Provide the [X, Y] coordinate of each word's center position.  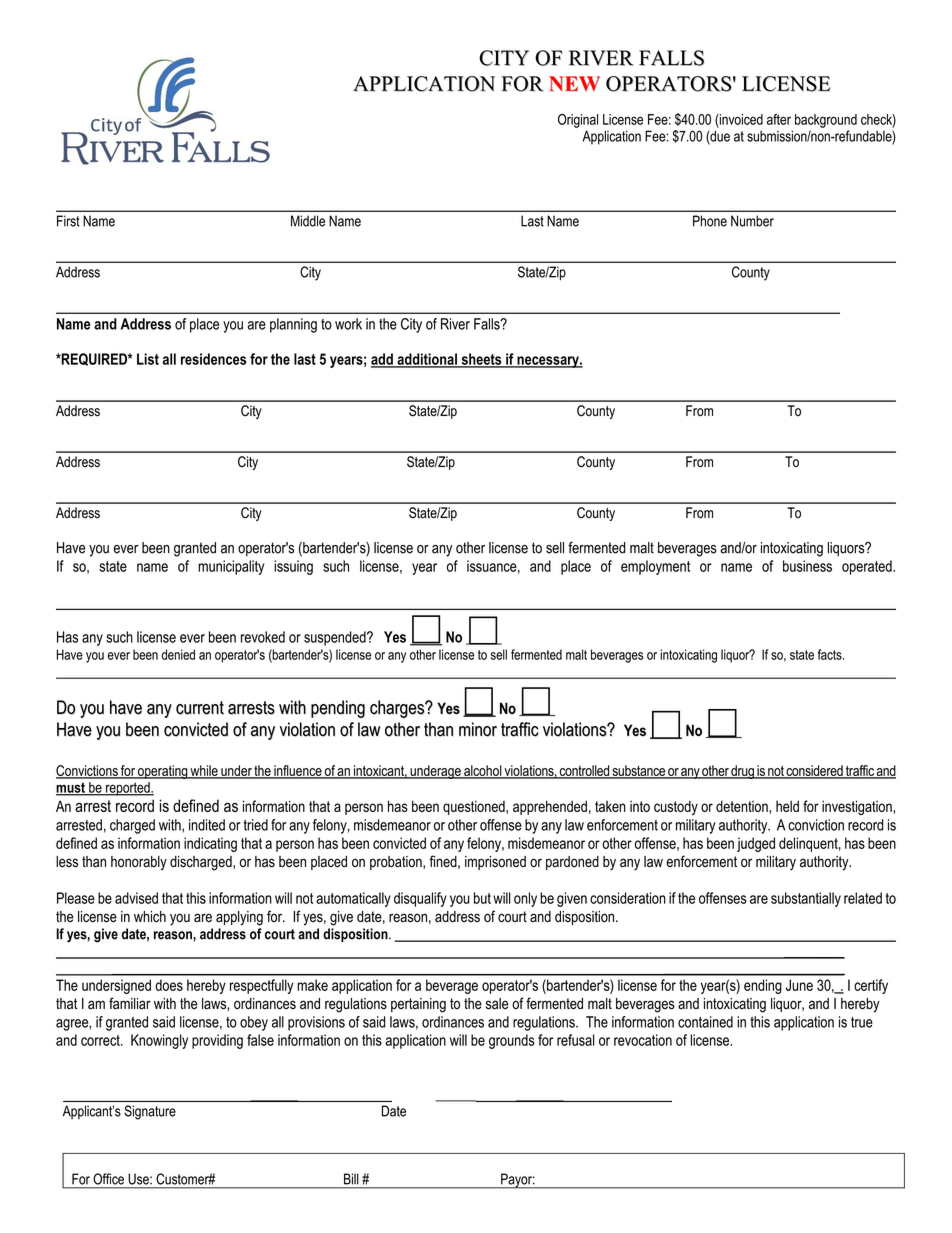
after [779, 119]
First [68, 221]
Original [578, 121]
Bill [351, 1178]
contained [705, 1022]
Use [140, 1179]
